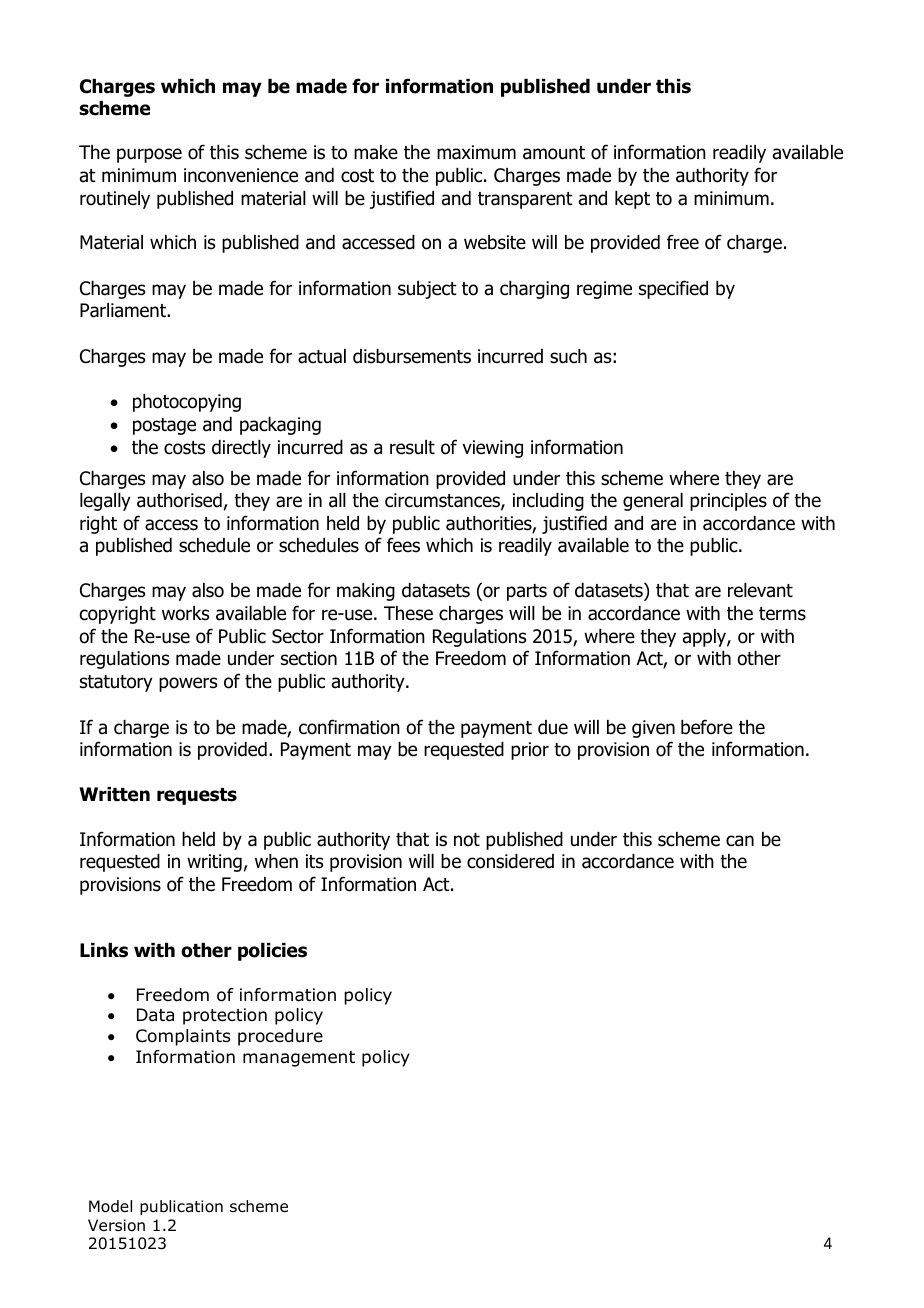 This screenshot has width=924, height=1308. What do you see at coordinates (632, 200) in the screenshot?
I see `kept` at bounding box center [632, 200].
